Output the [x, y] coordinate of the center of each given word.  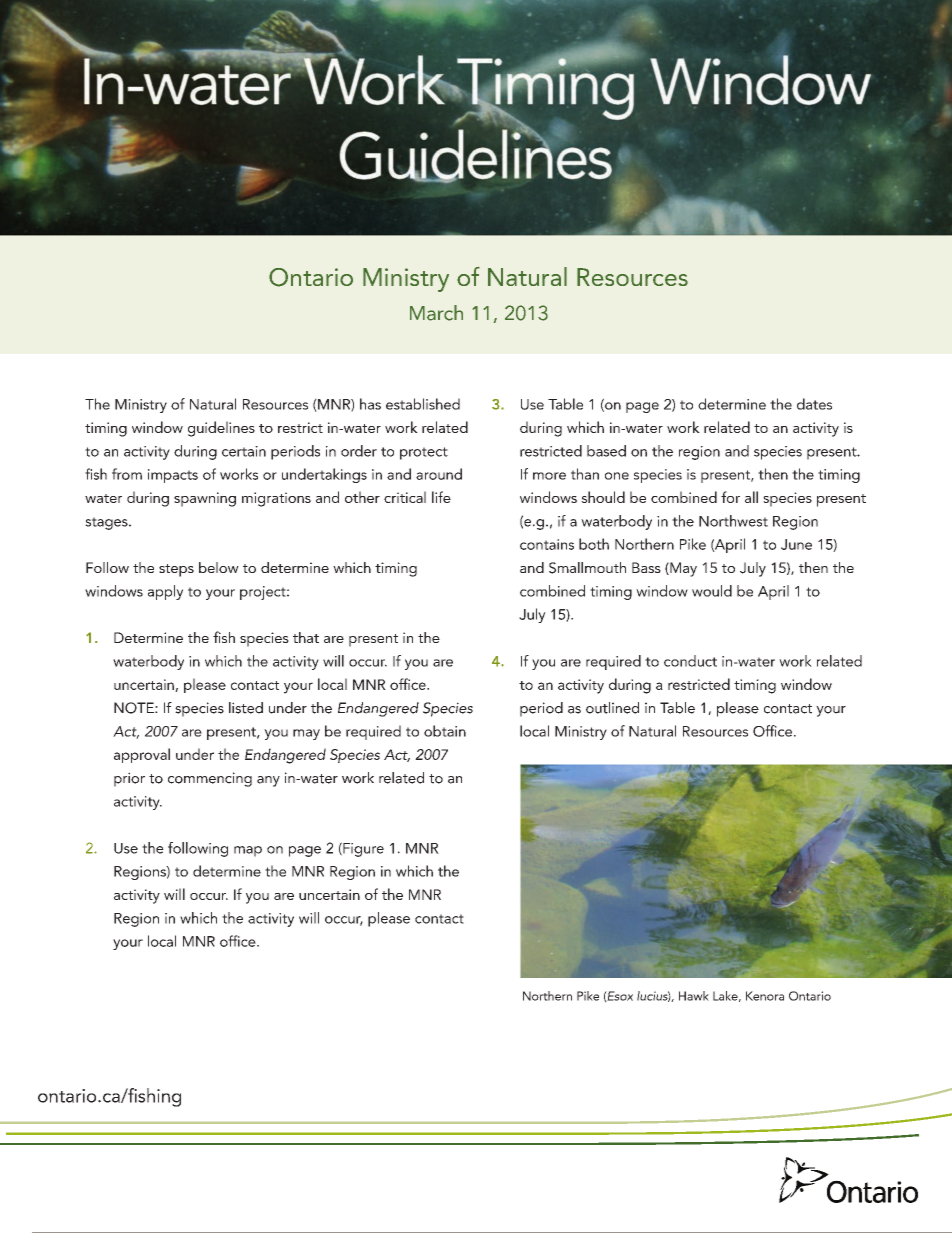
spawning [205, 499]
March [436, 313]
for [730, 497]
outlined [612, 708]
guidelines [221, 429]
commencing [210, 779]
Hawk [694, 996]
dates [814, 404]
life [441, 497]
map [248, 851]
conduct [690, 661]
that [306, 637]
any [268, 781]
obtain [445, 731]
